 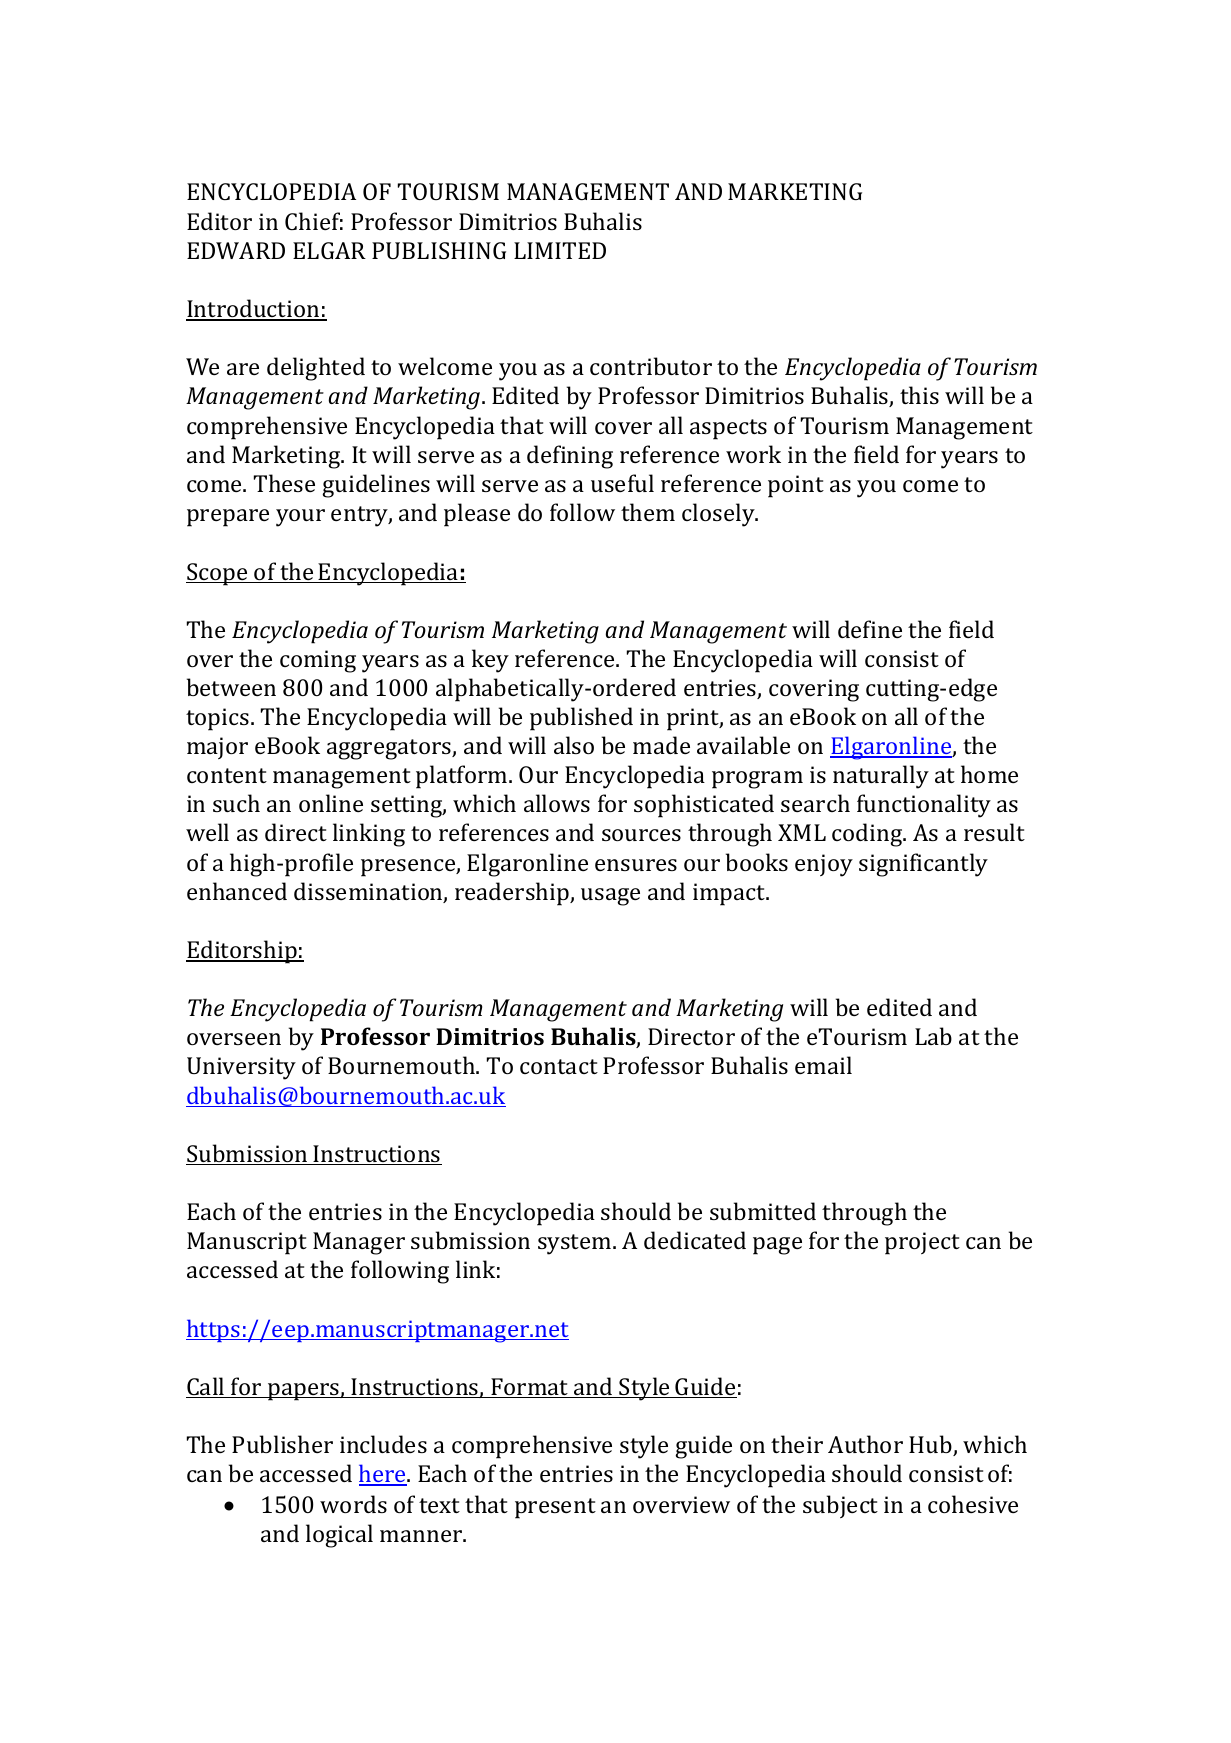 What do you see at coordinates (218, 574) in the image?
I see `Scope` at bounding box center [218, 574].
